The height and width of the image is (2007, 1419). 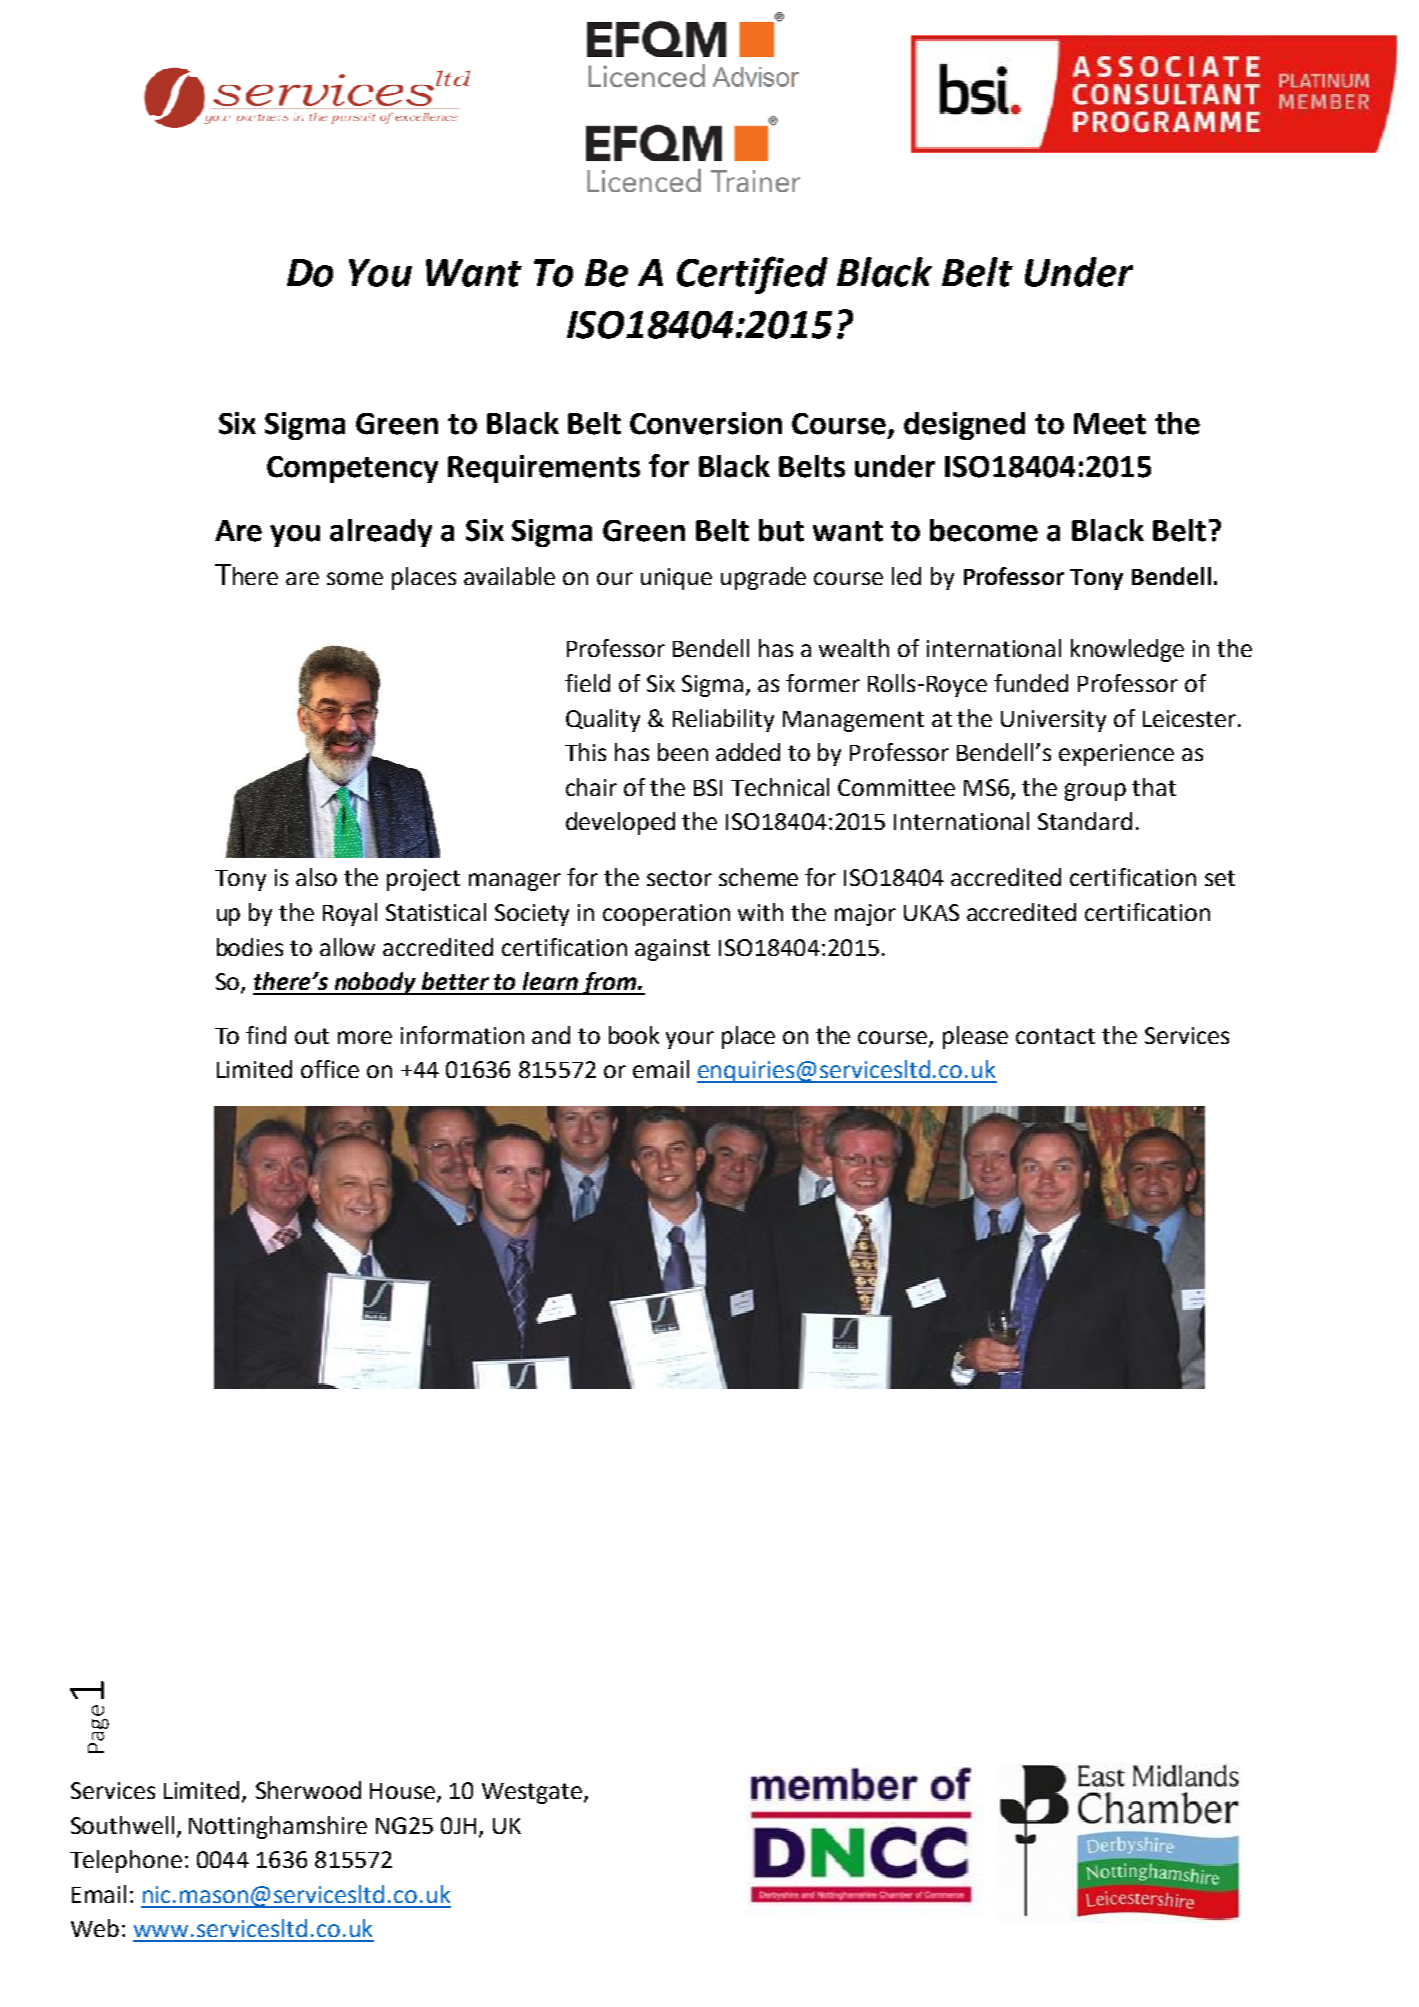 I want to click on Westgate, so click(x=532, y=1793).
